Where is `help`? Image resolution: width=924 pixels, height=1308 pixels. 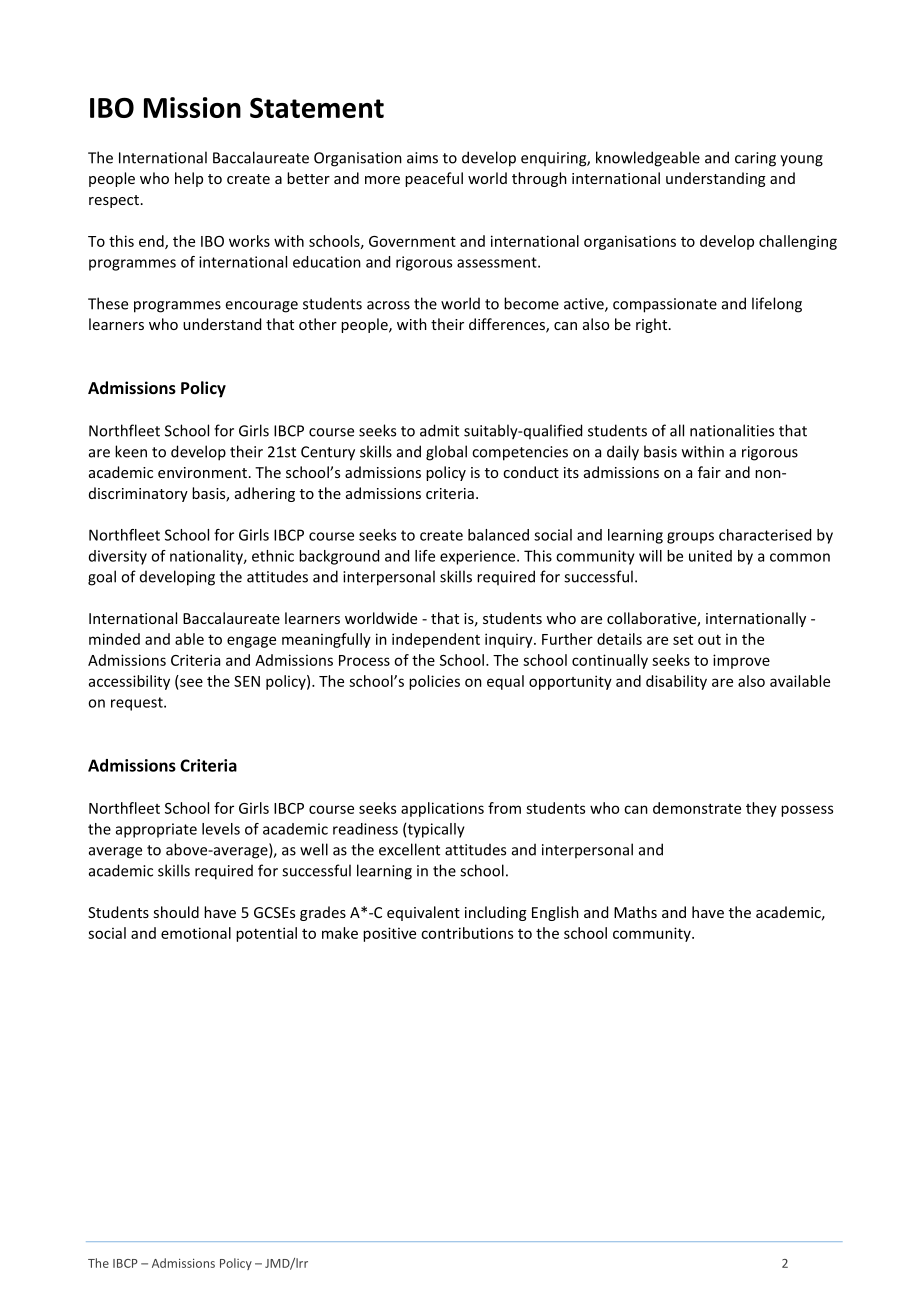
help is located at coordinates (189, 179).
